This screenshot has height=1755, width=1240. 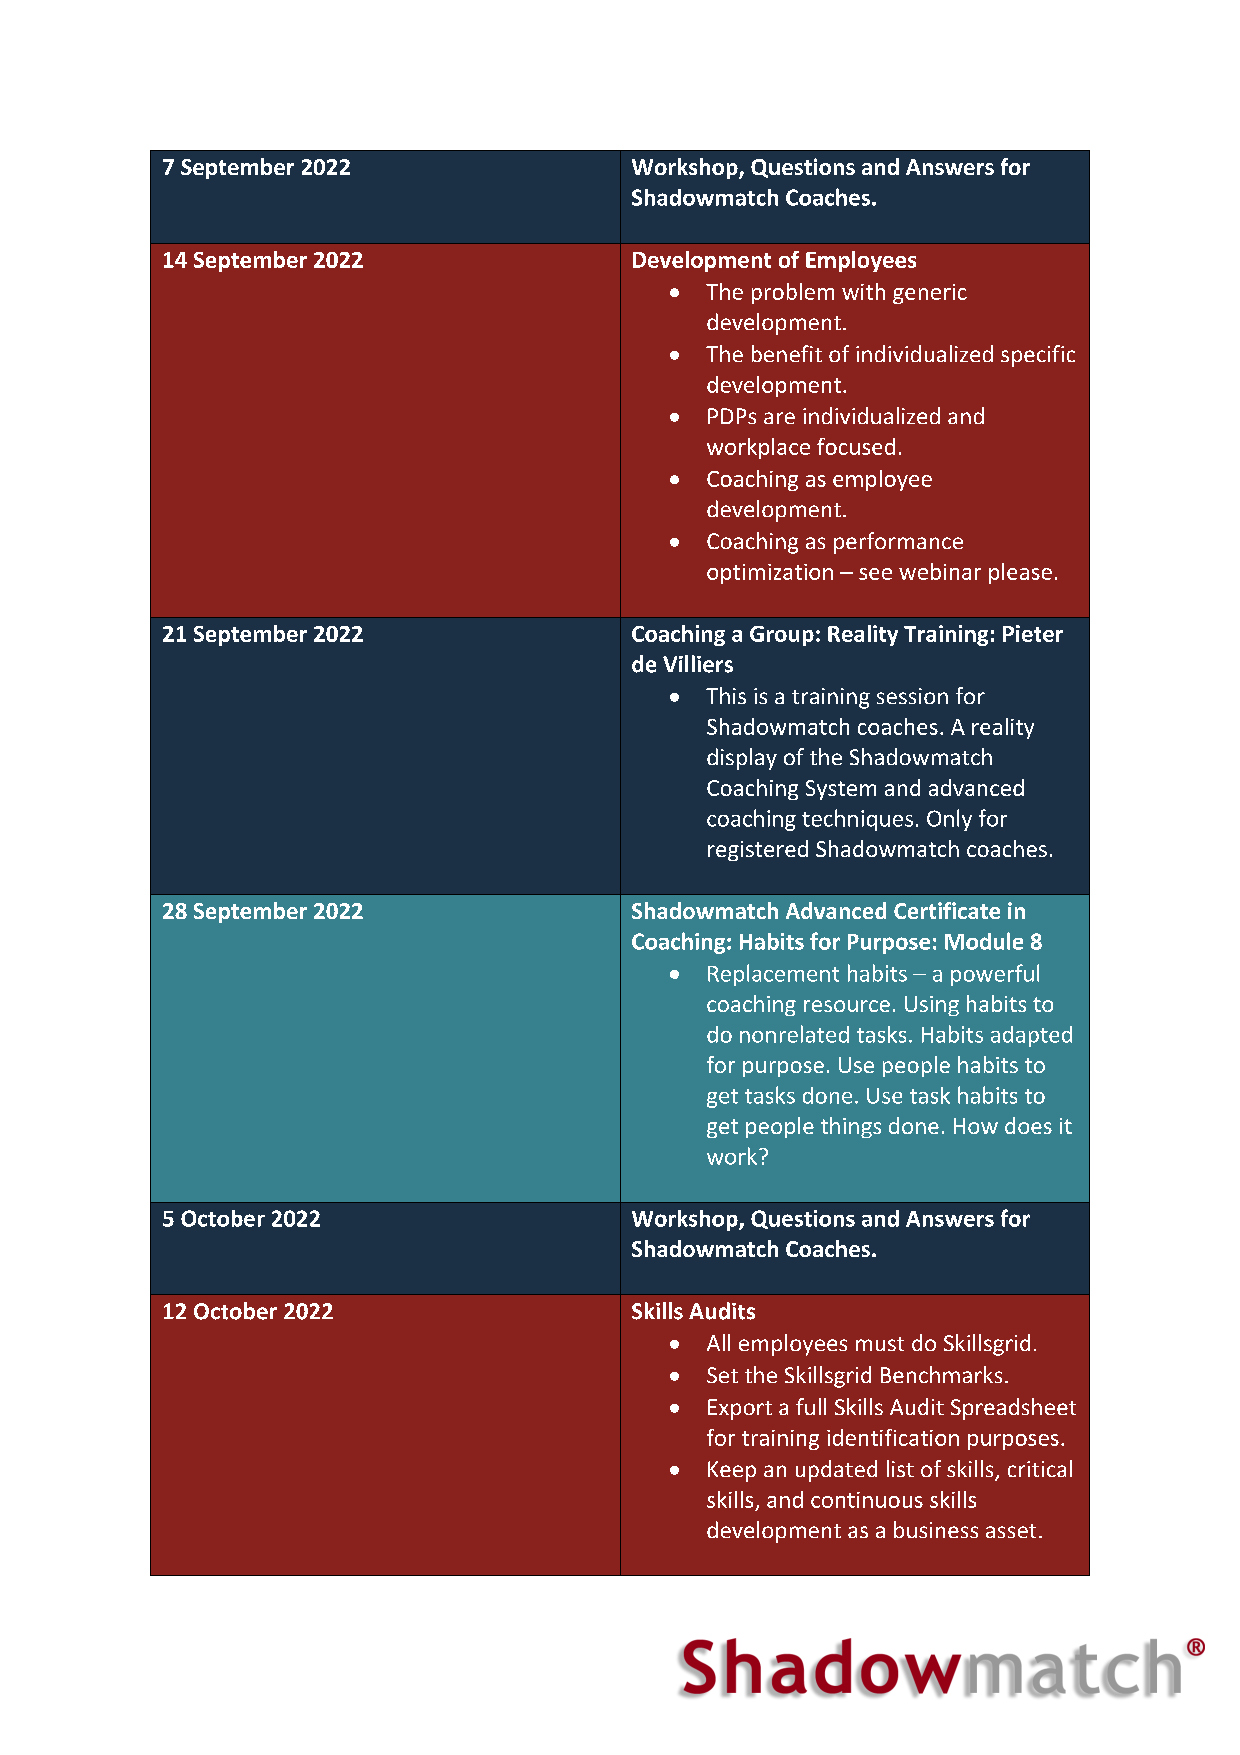 I want to click on registered, so click(x=758, y=850).
